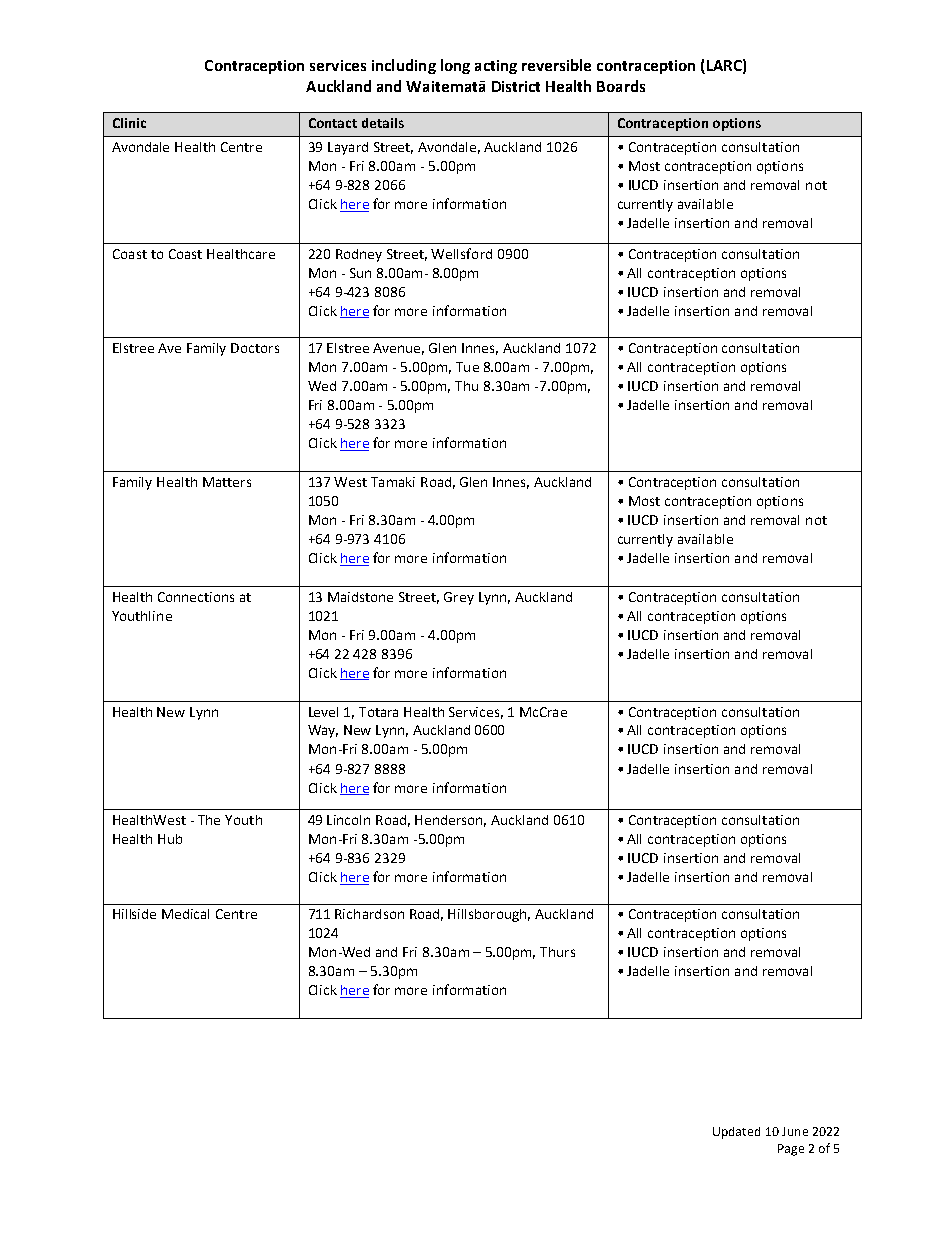 The height and width of the screenshot is (1233, 952). What do you see at coordinates (557, 952) in the screenshot?
I see `Thurs` at bounding box center [557, 952].
